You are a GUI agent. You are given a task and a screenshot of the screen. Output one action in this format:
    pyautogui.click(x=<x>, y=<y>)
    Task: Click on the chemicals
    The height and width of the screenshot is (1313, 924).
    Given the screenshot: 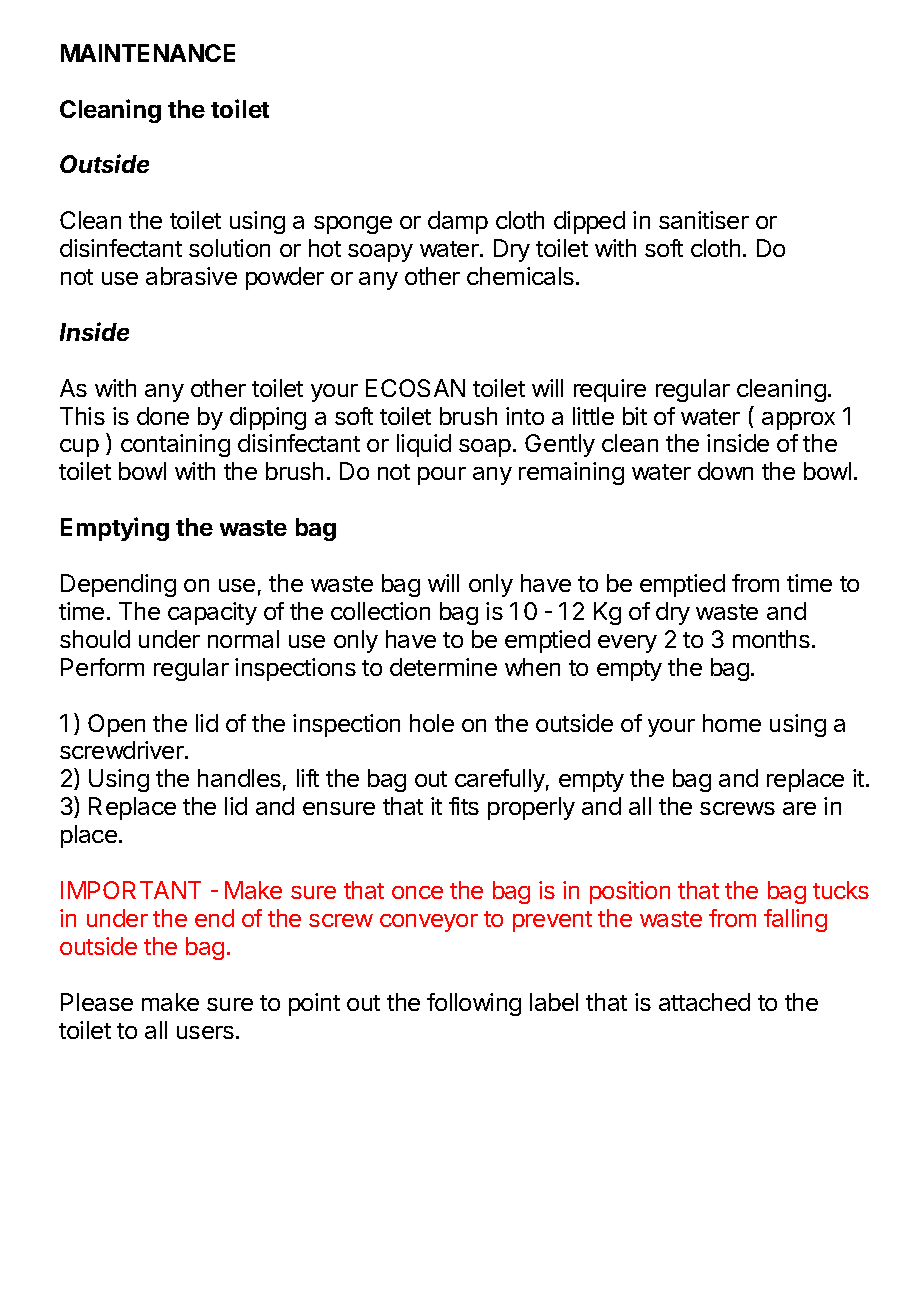 What is the action you would take?
    pyautogui.click(x=520, y=276)
